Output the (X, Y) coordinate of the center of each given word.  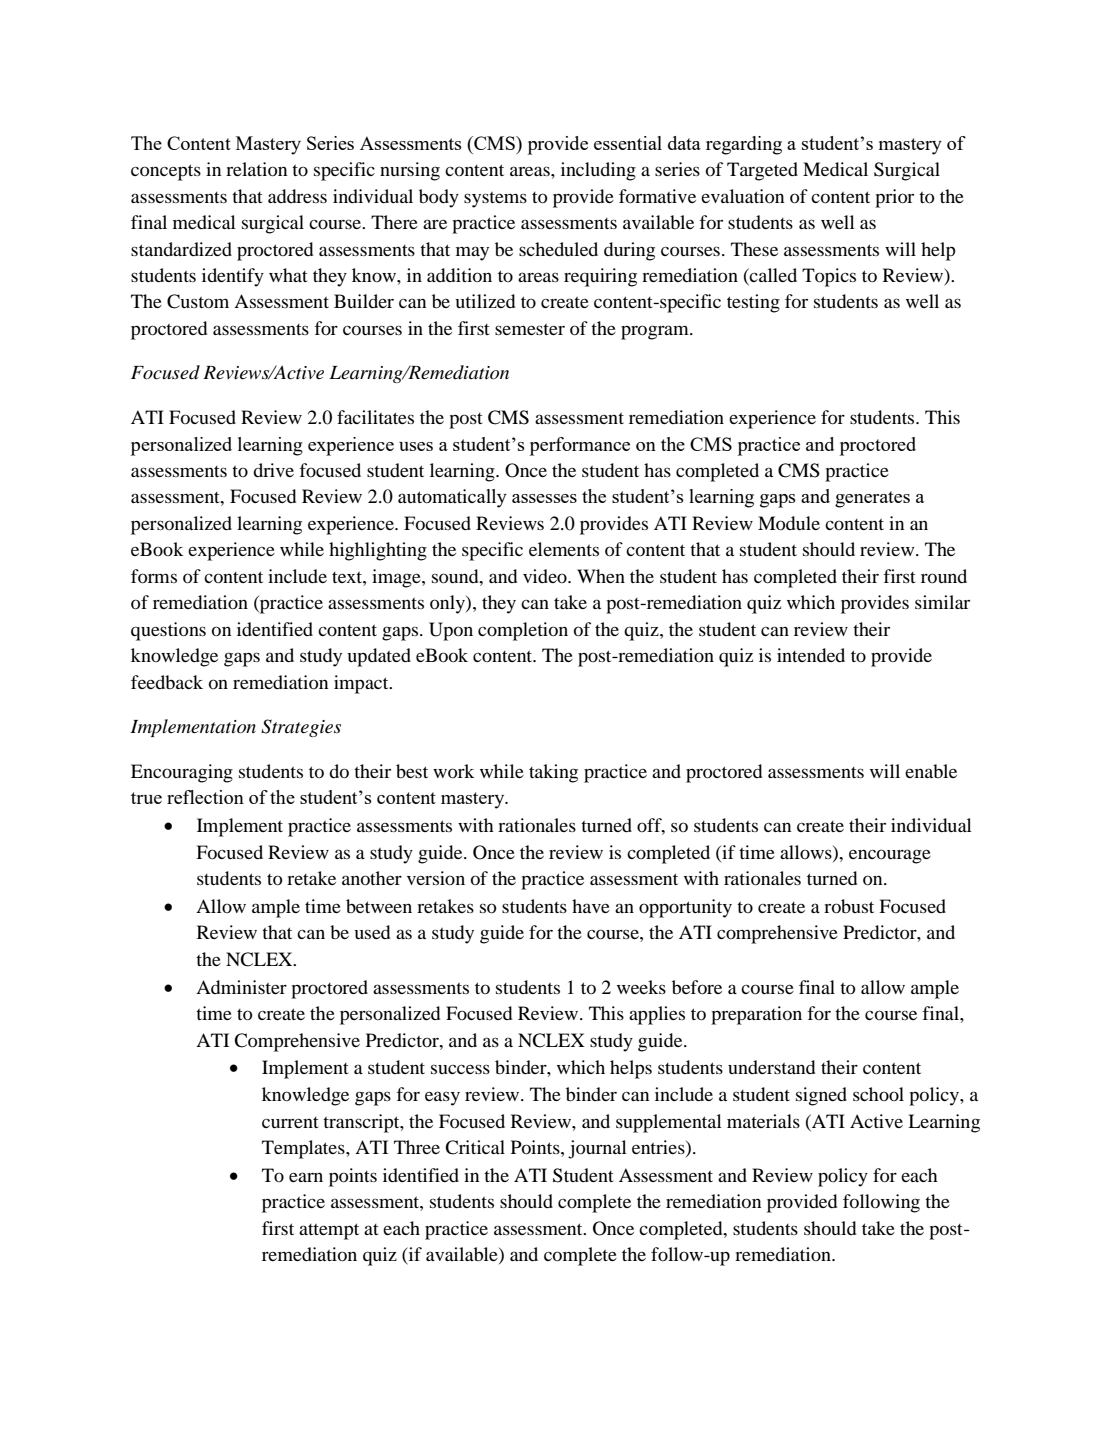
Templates (304, 1149)
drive (273, 470)
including (598, 171)
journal (597, 1149)
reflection (205, 797)
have (591, 906)
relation (256, 169)
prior (894, 198)
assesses (544, 498)
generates (872, 499)
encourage (890, 856)
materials (763, 1121)
